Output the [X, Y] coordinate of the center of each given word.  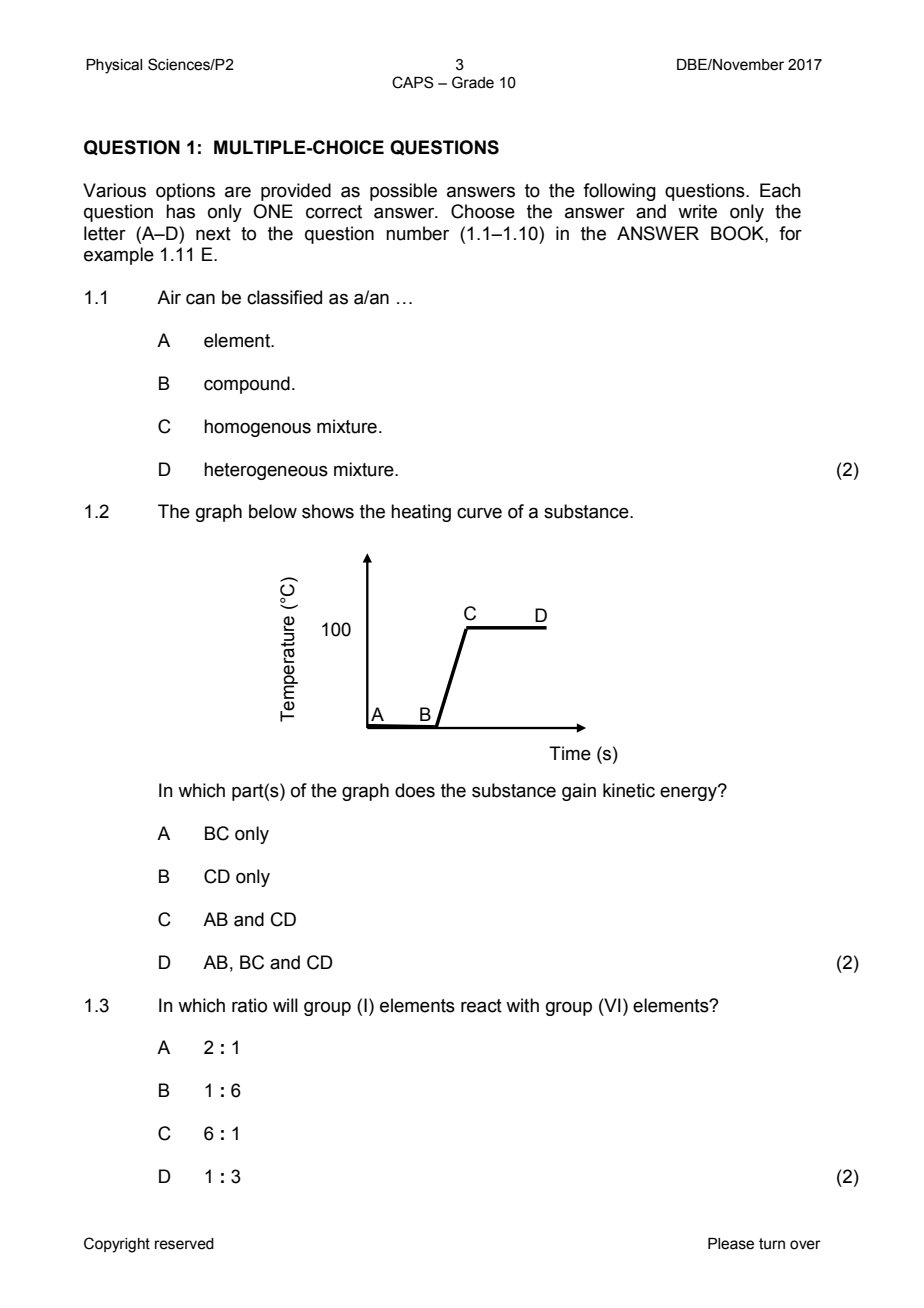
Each [780, 190]
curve [479, 513]
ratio [249, 1005]
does [415, 790]
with [522, 1005]
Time [570, 753]
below [273, 511]
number [417, 233]
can [200, 299]
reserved [184, 1244]
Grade [473, 82]
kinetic [629, 790]
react [481, 1006]
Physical [114, 66]
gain [579, 792]
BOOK [738, 233]
